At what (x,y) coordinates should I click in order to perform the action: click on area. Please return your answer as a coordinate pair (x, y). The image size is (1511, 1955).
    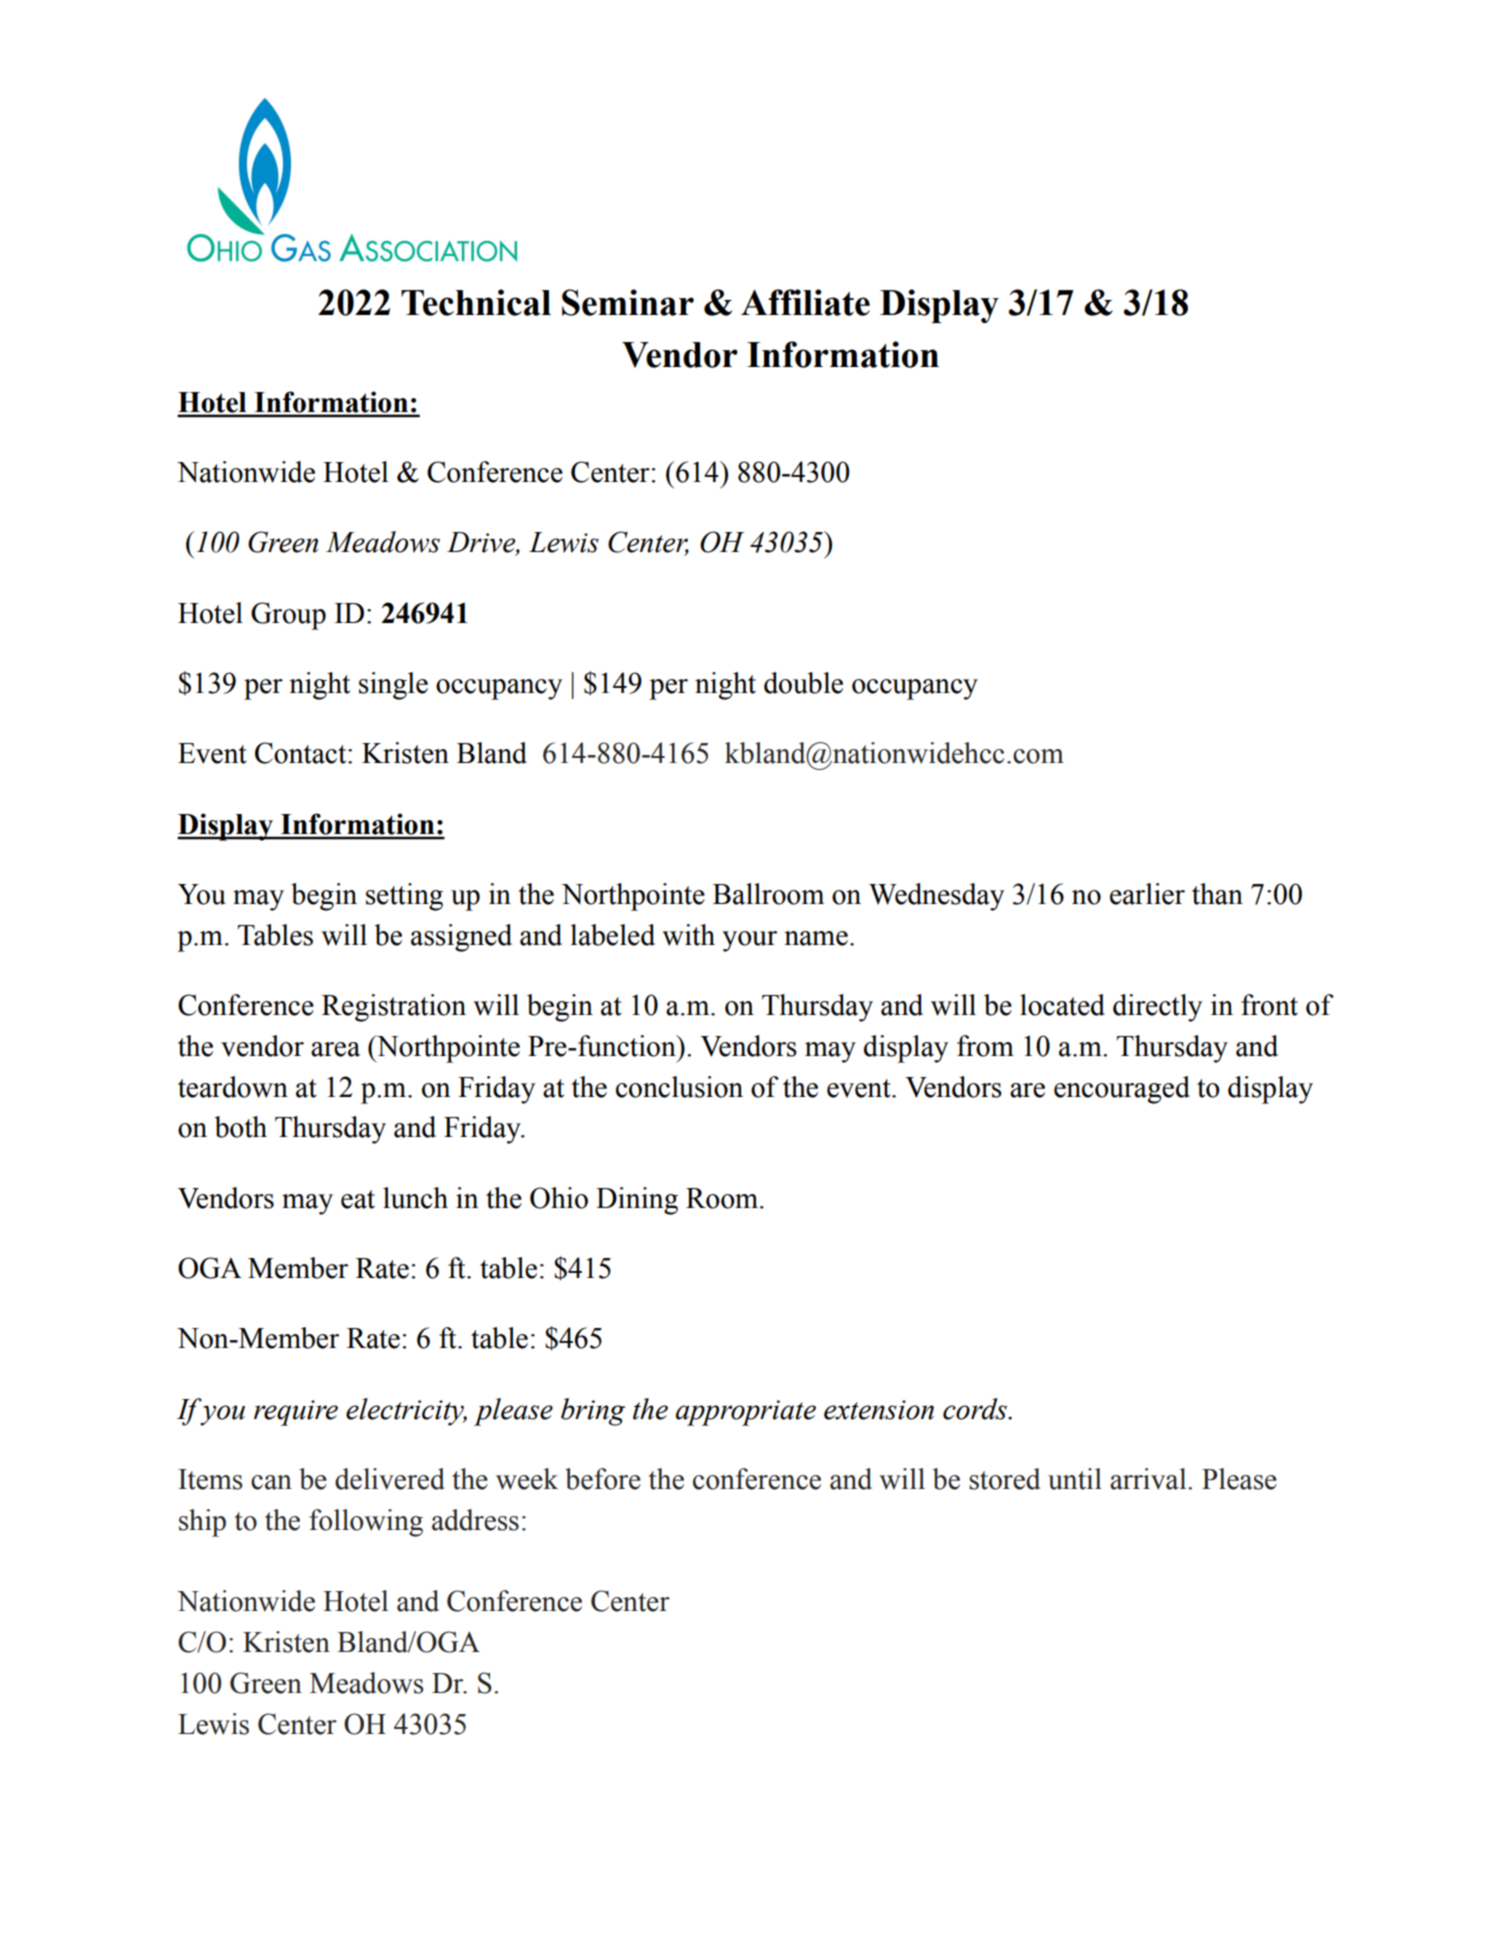
    Looking at the image, I should click on (335, 1049).
